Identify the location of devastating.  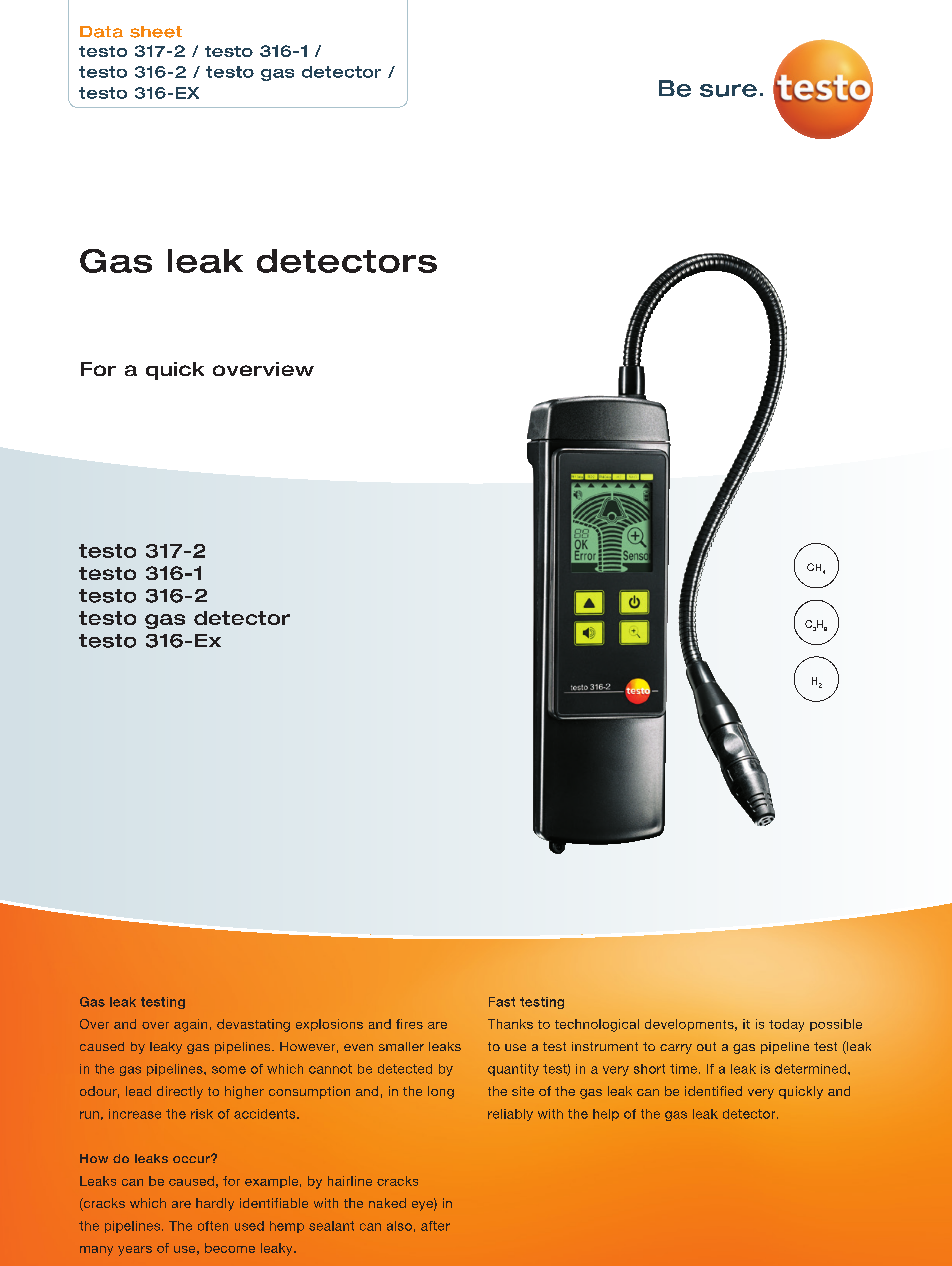
(253, 1025).
